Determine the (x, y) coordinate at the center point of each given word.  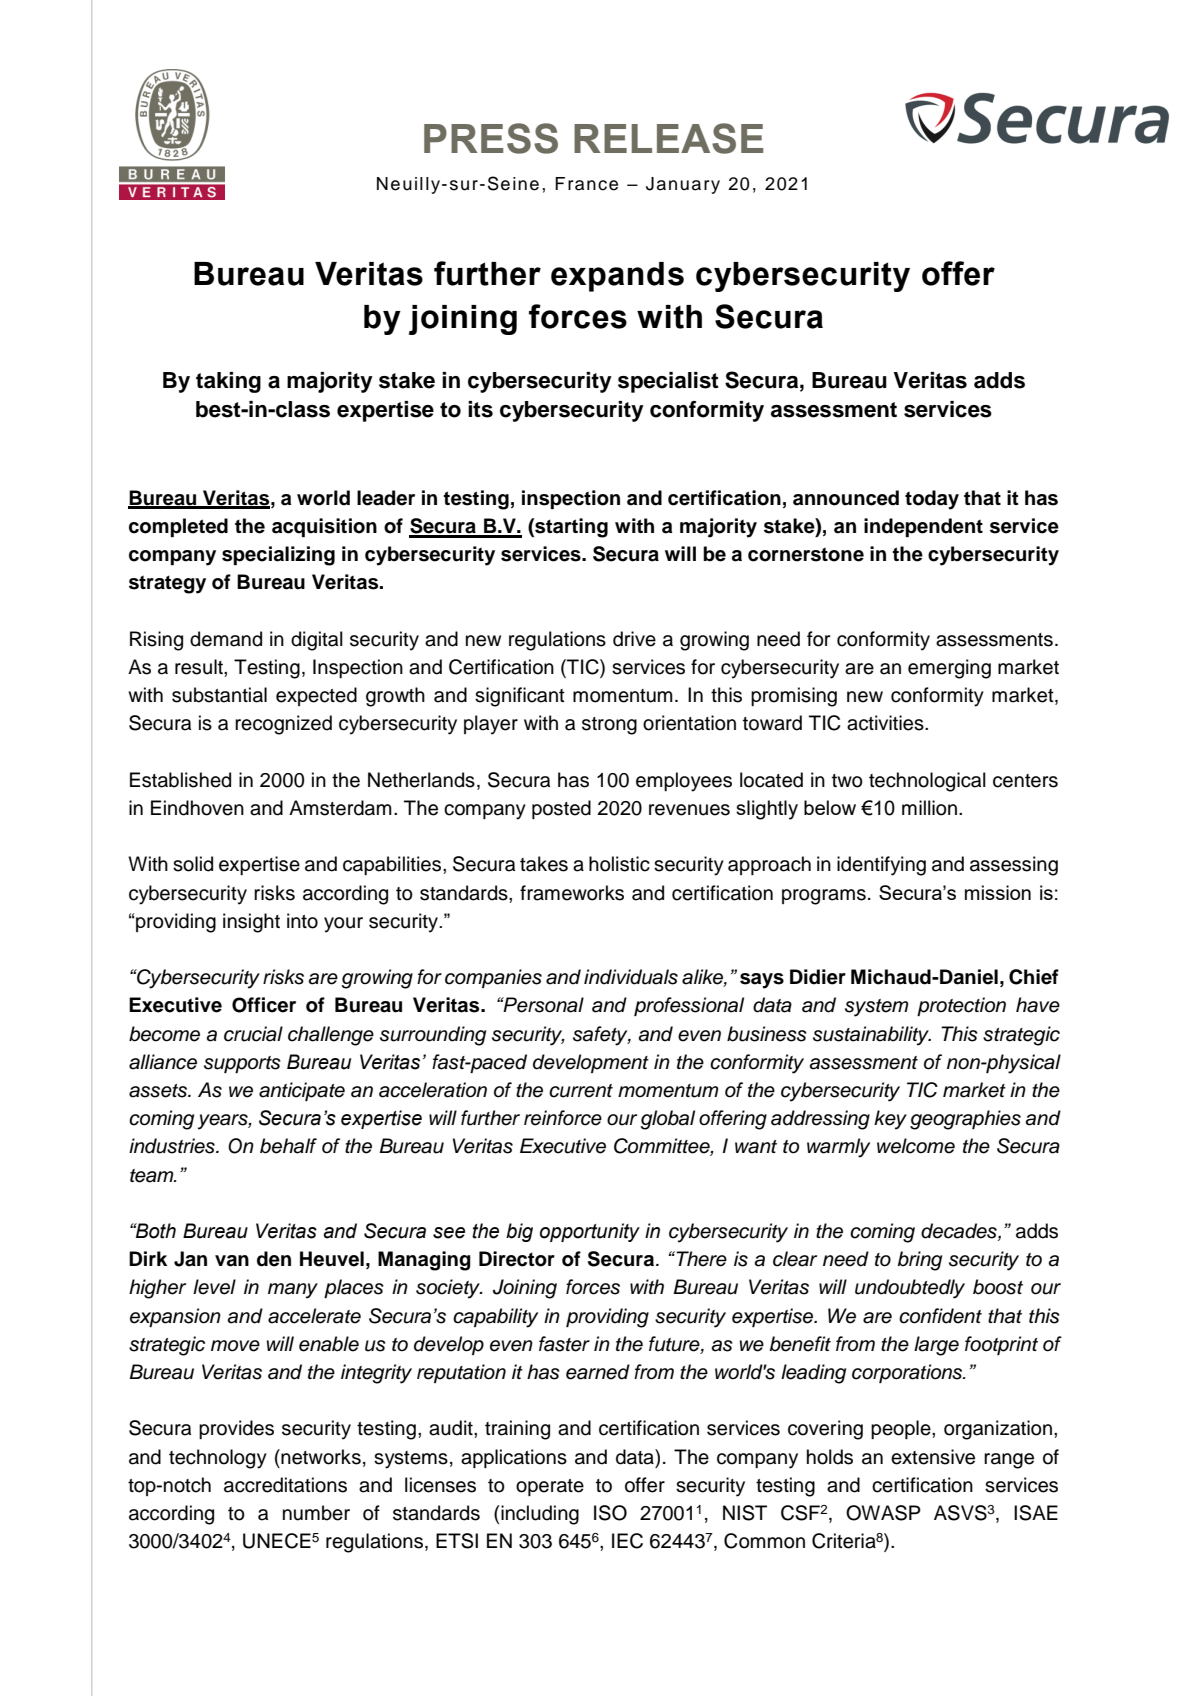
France (586, 184)
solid (193, 864)
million (929, 808)
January (683, 185)
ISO (610, 1513)
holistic (619, 864)
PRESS (491, 138)
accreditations (285, 1485)
